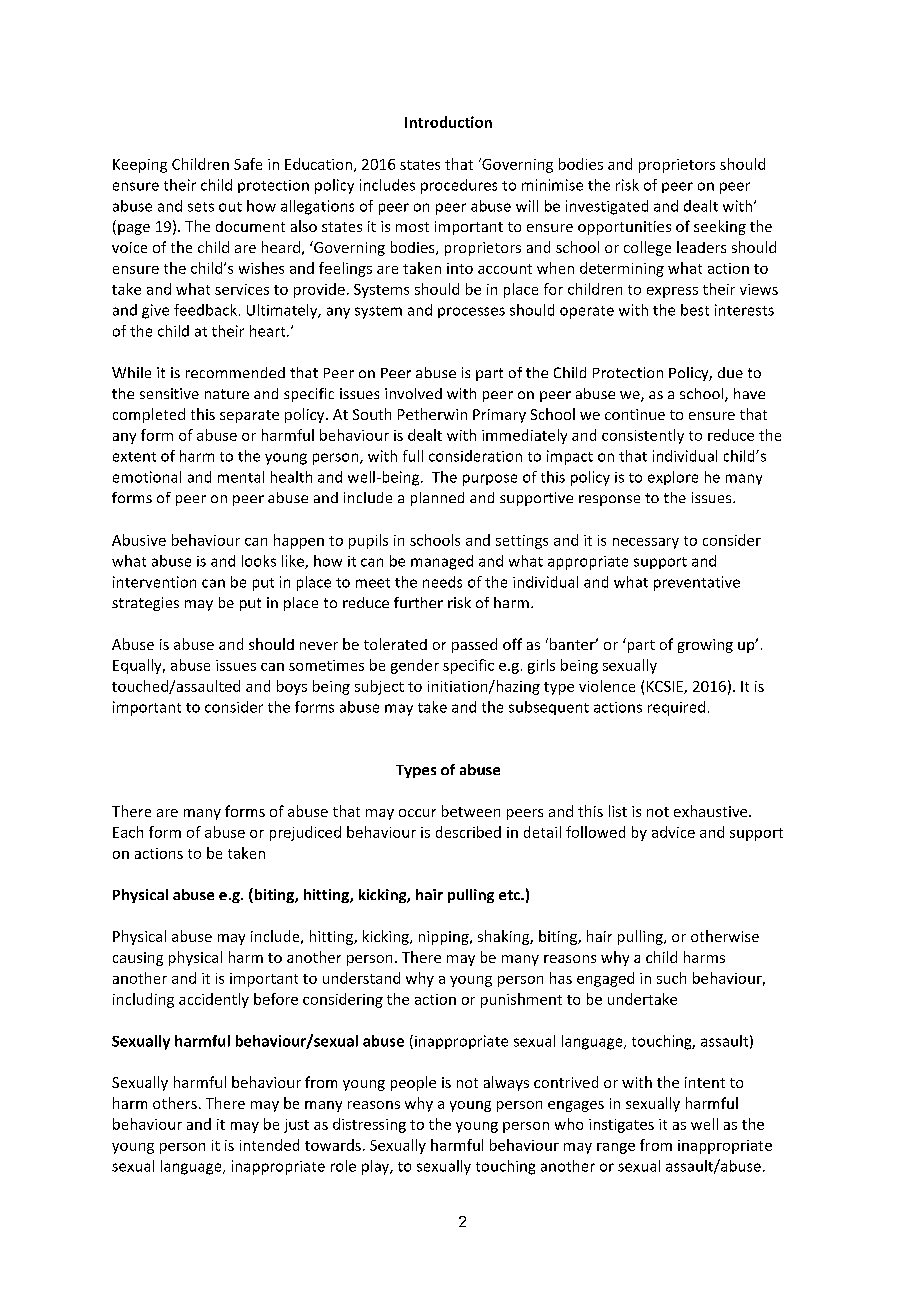 The height and width of the page is (1308, 924). I want to click on seeking, so click(720, 227).
